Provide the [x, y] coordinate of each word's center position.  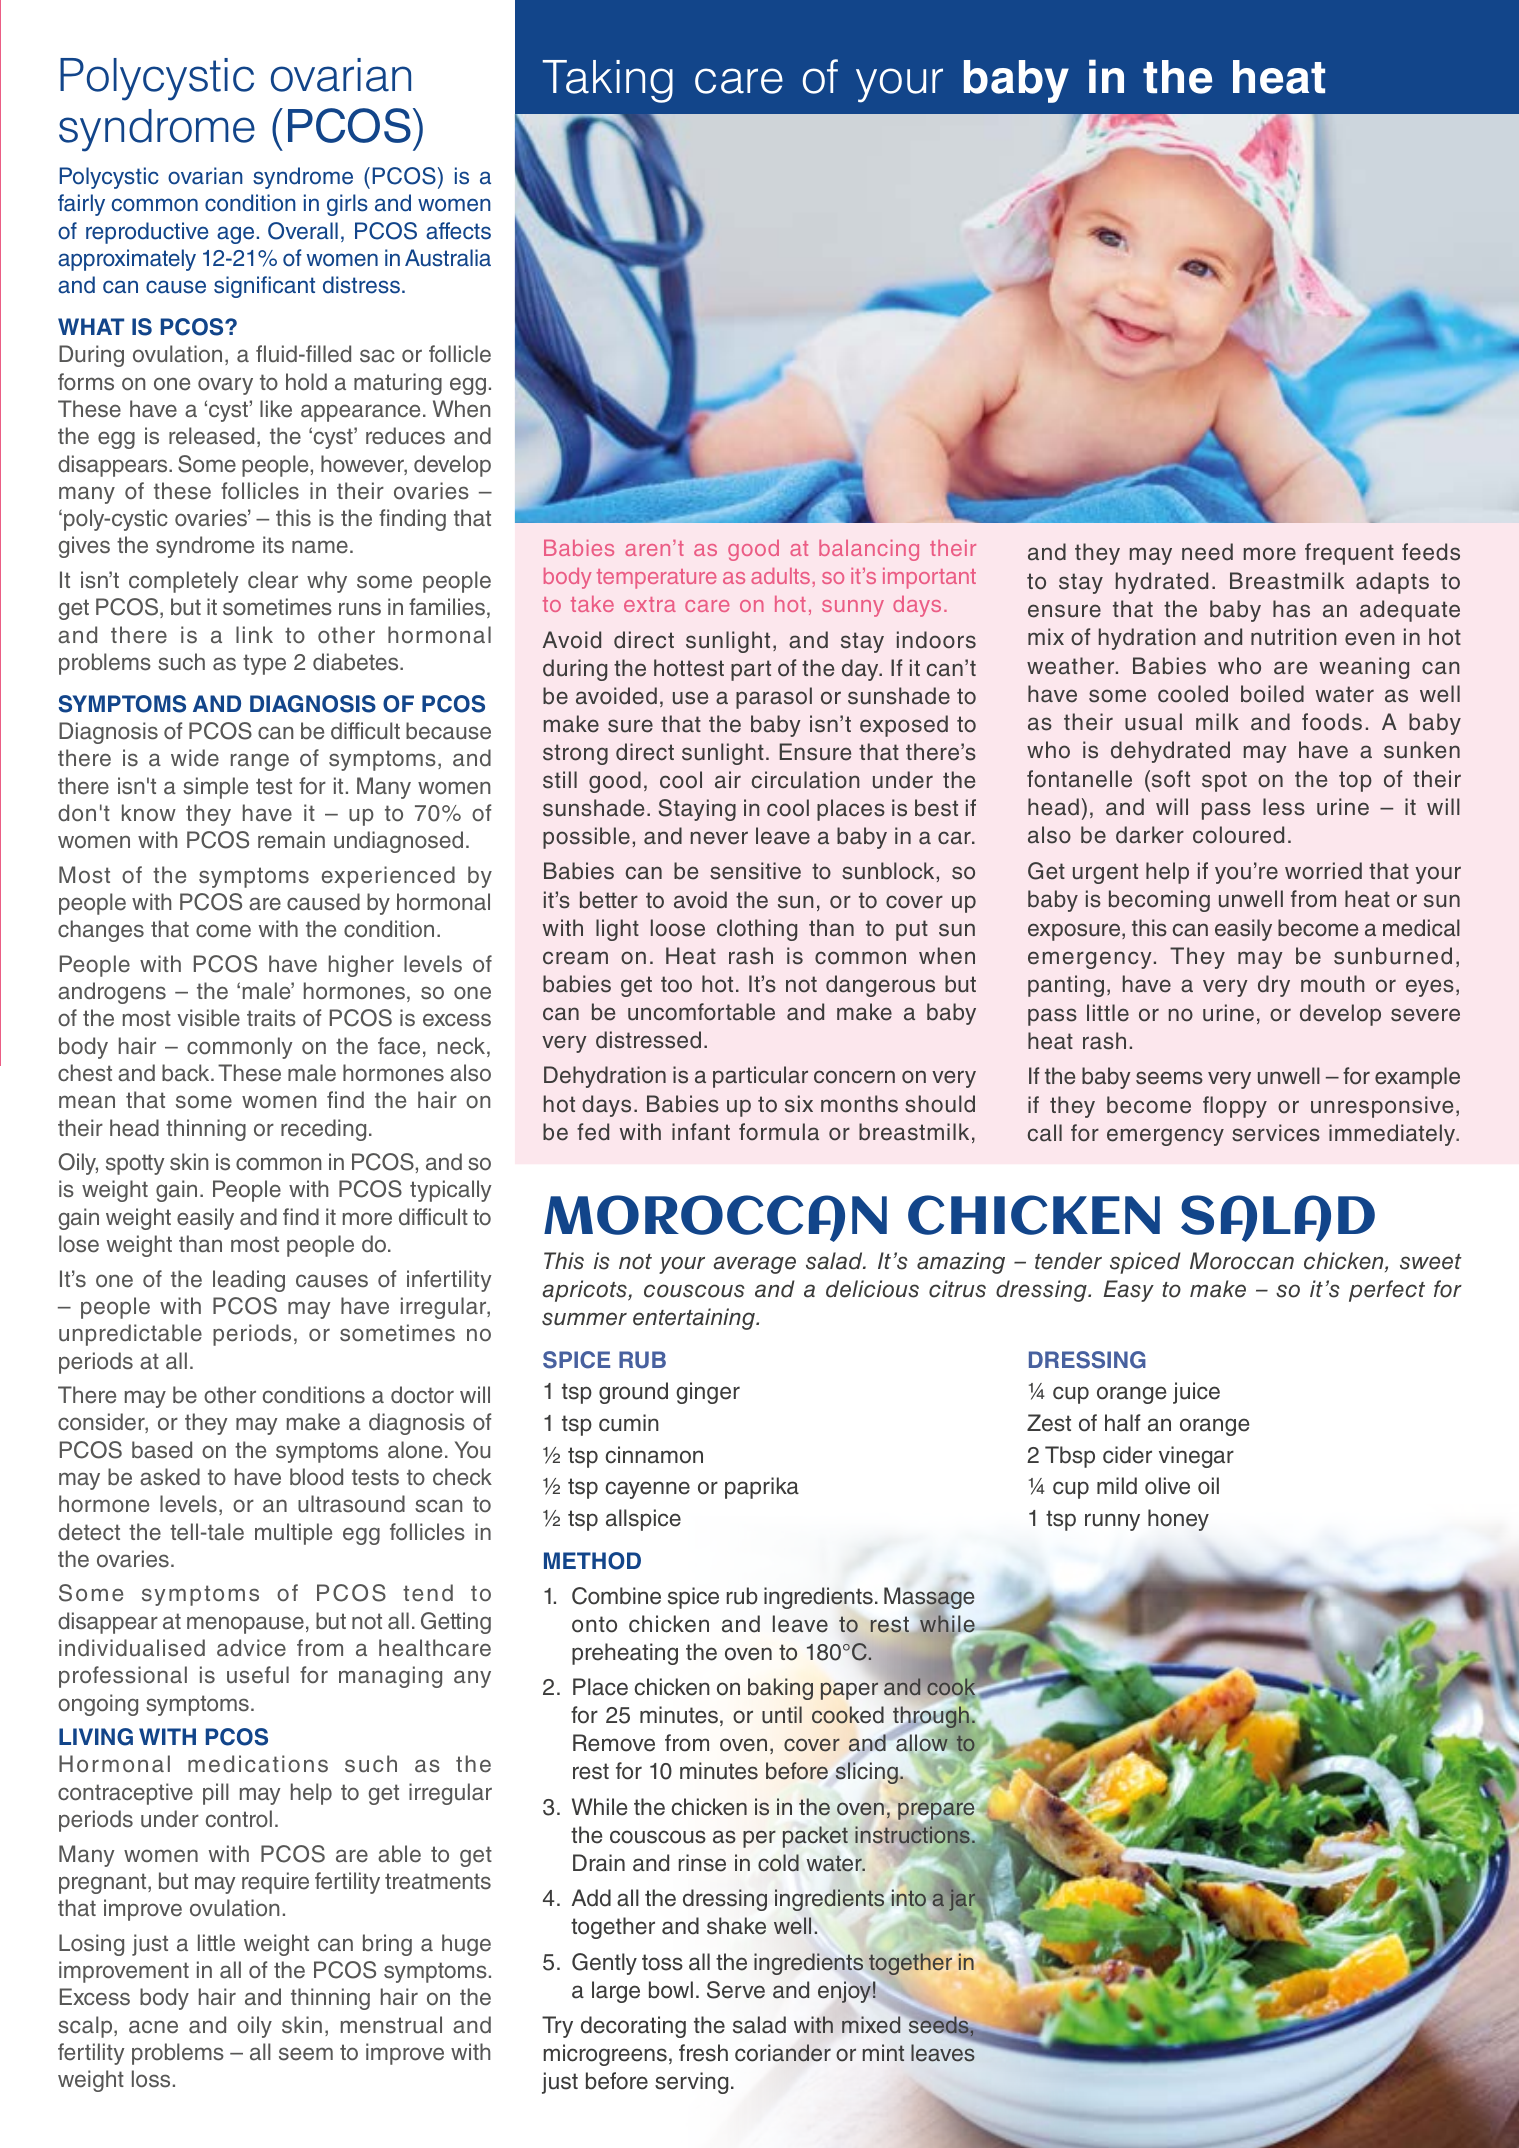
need [1207, 552]
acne [153, 2027]
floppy [1235, 1107]
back [187, 1073]
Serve [736, 1990]
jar [962, 1900]
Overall [303, 231]
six [799, 1104]
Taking [608, 81]
